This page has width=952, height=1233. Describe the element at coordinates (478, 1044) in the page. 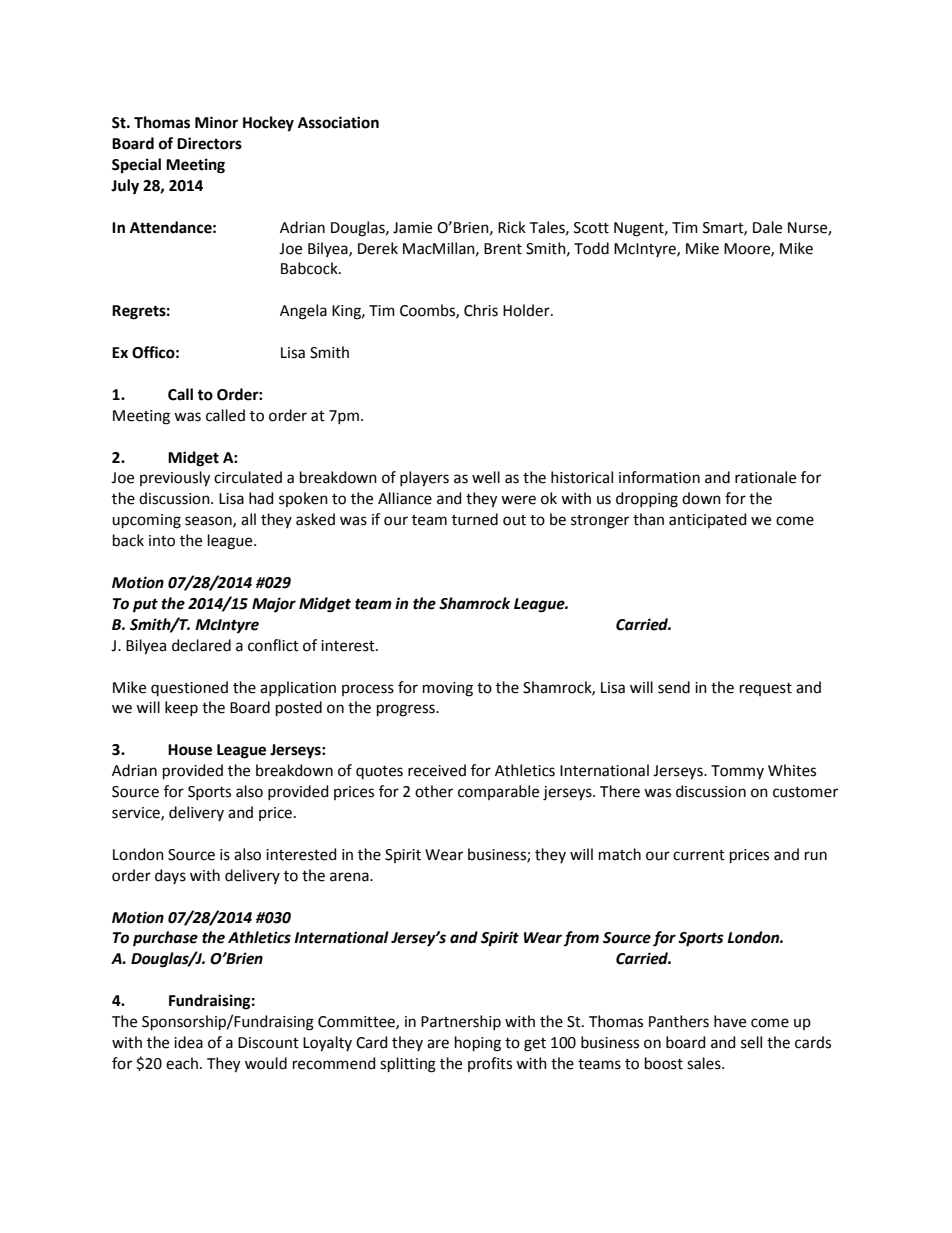

I see `hoping` at that location.
